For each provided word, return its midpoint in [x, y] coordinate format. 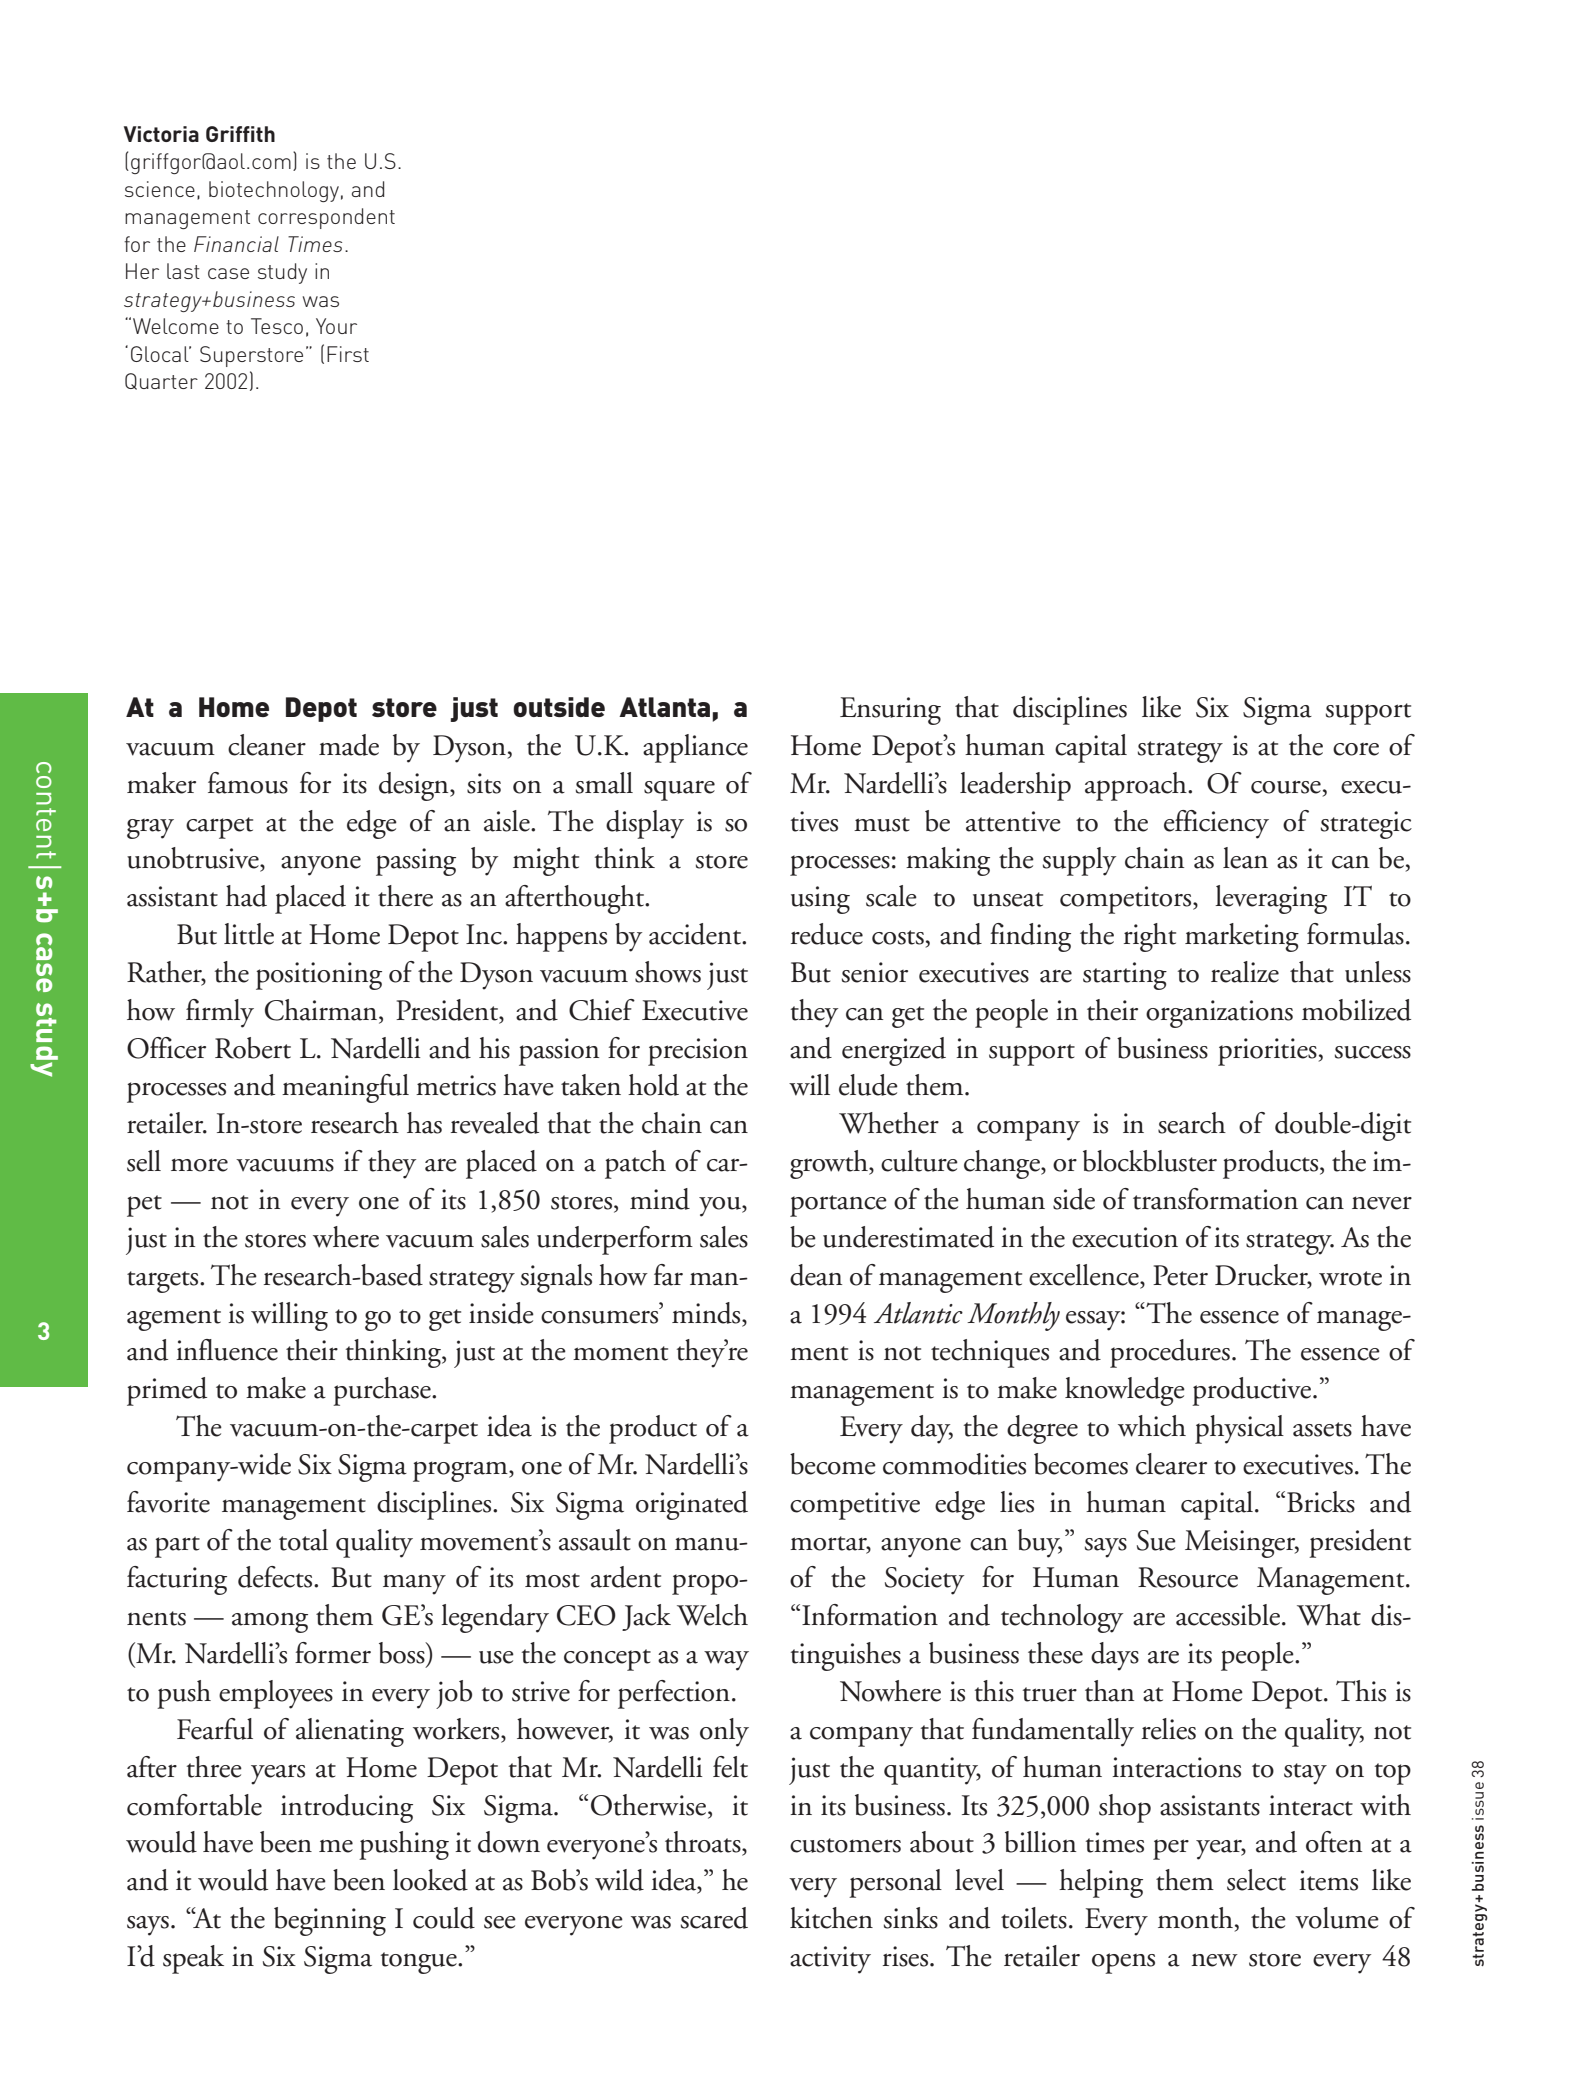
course [1286, 787]
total [303, 1540]
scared [714, 1918]
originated [692, 1505]
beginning [330, 1921]
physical [1239, 1429]
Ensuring [890, 711]
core [1356, 749]
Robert [253, 1048]
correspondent [326, 218]
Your [336, 326]
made [349, 745]
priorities [1268, 1052]
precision [698, 1052]
